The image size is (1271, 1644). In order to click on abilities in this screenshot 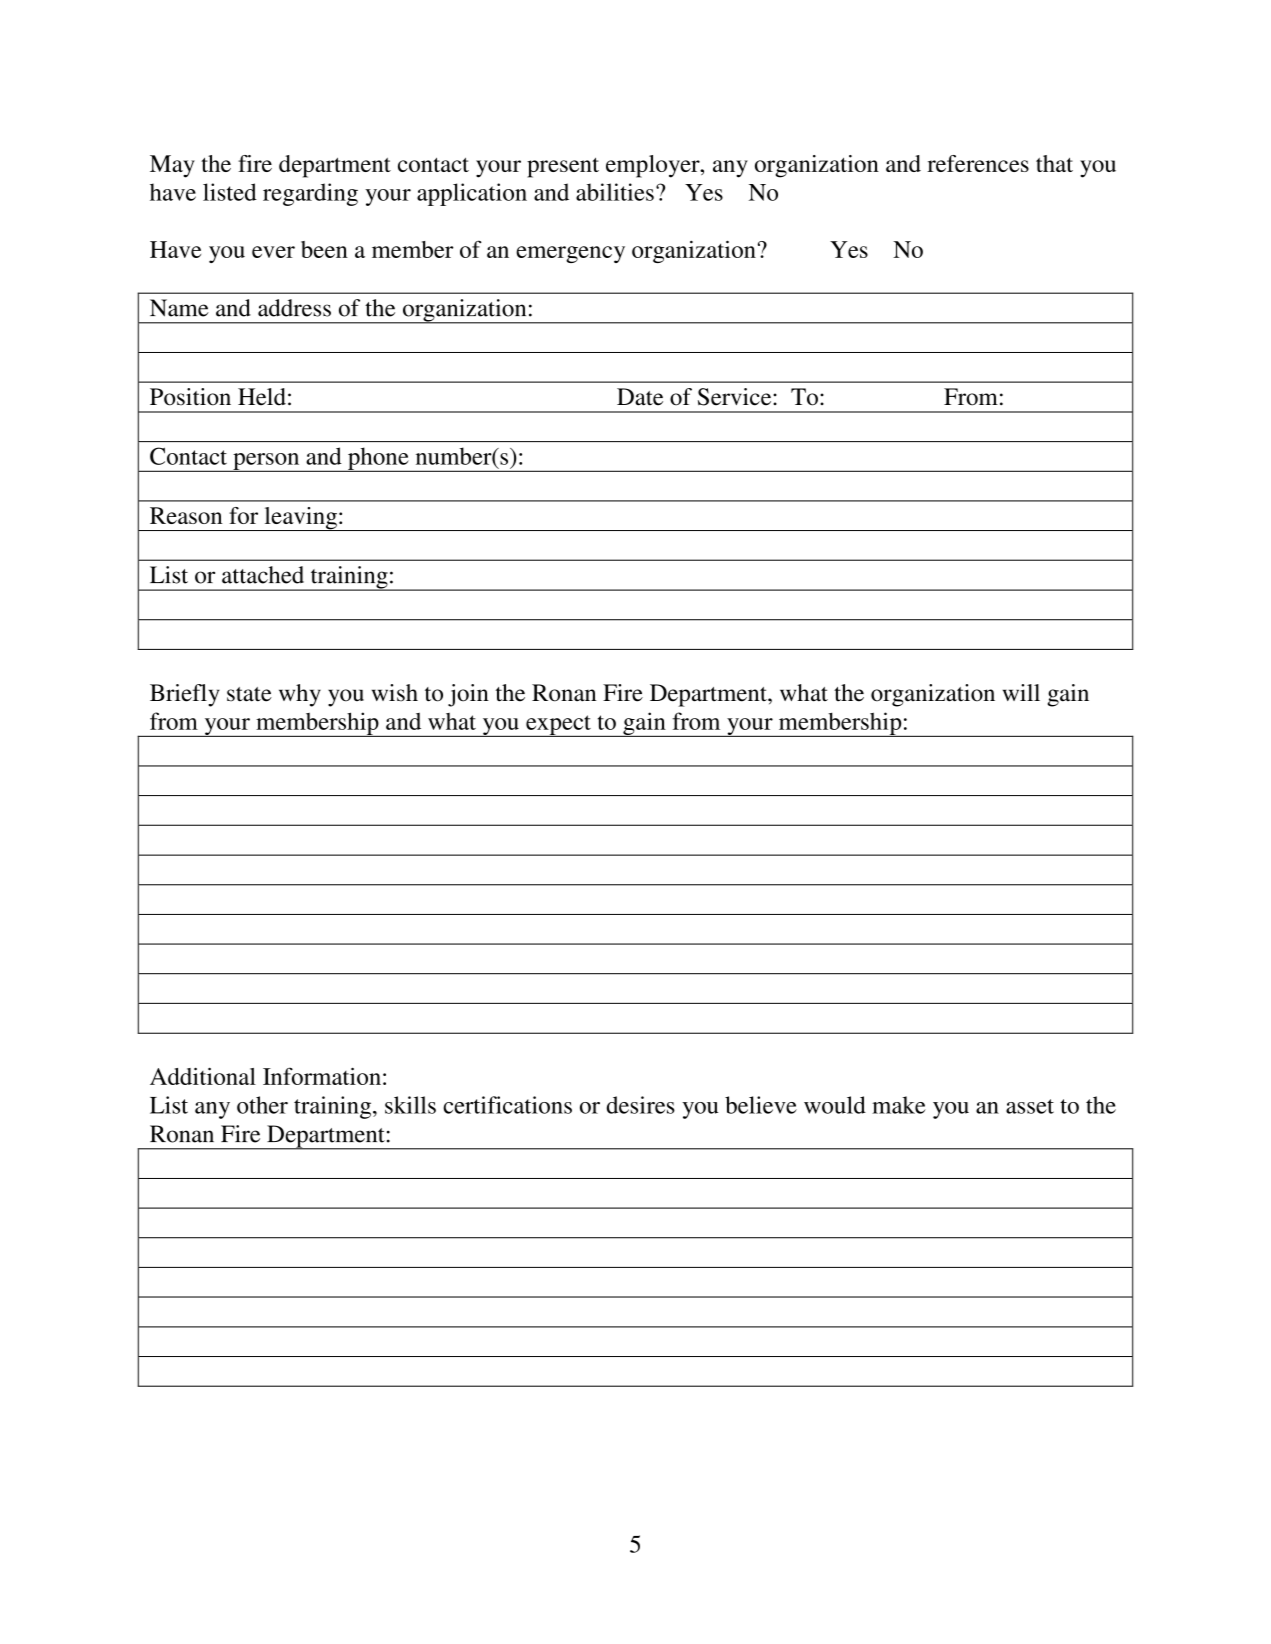, I will do `click(615, 192)`.
